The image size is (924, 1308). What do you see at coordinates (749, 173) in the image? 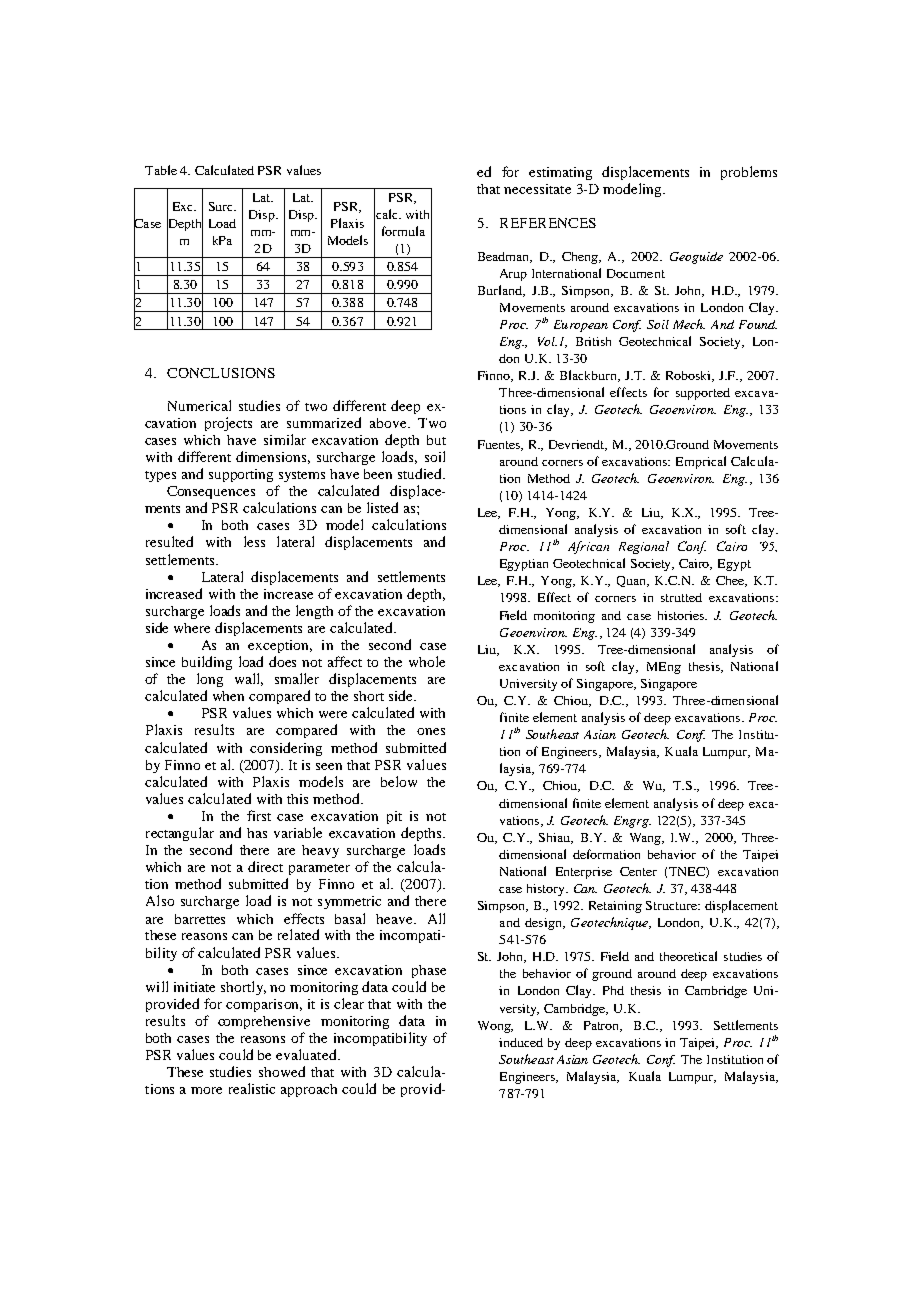
I see `problems` at bounding box center [749, 173].
